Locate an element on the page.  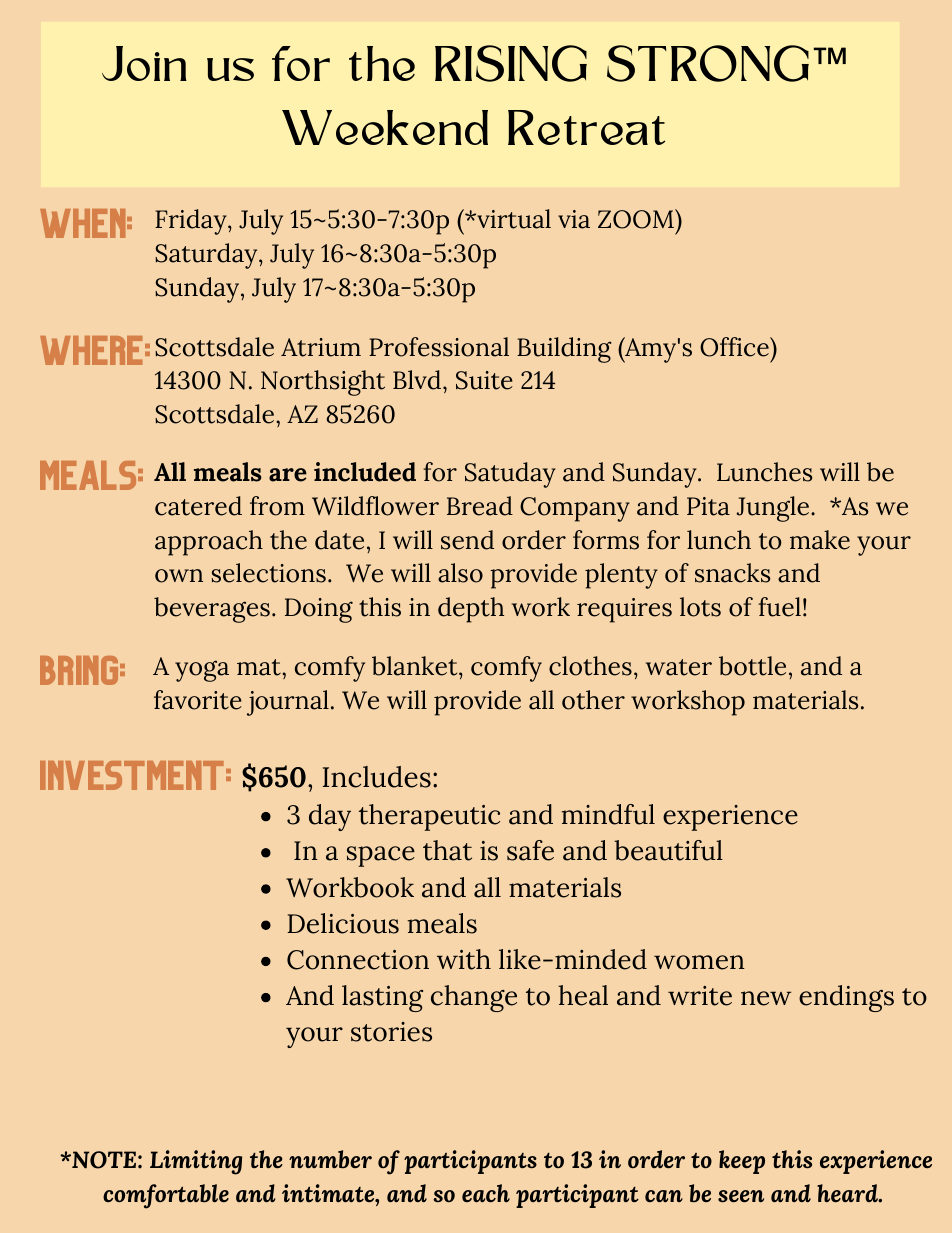
RISING is located at coordinates (511, 63).
